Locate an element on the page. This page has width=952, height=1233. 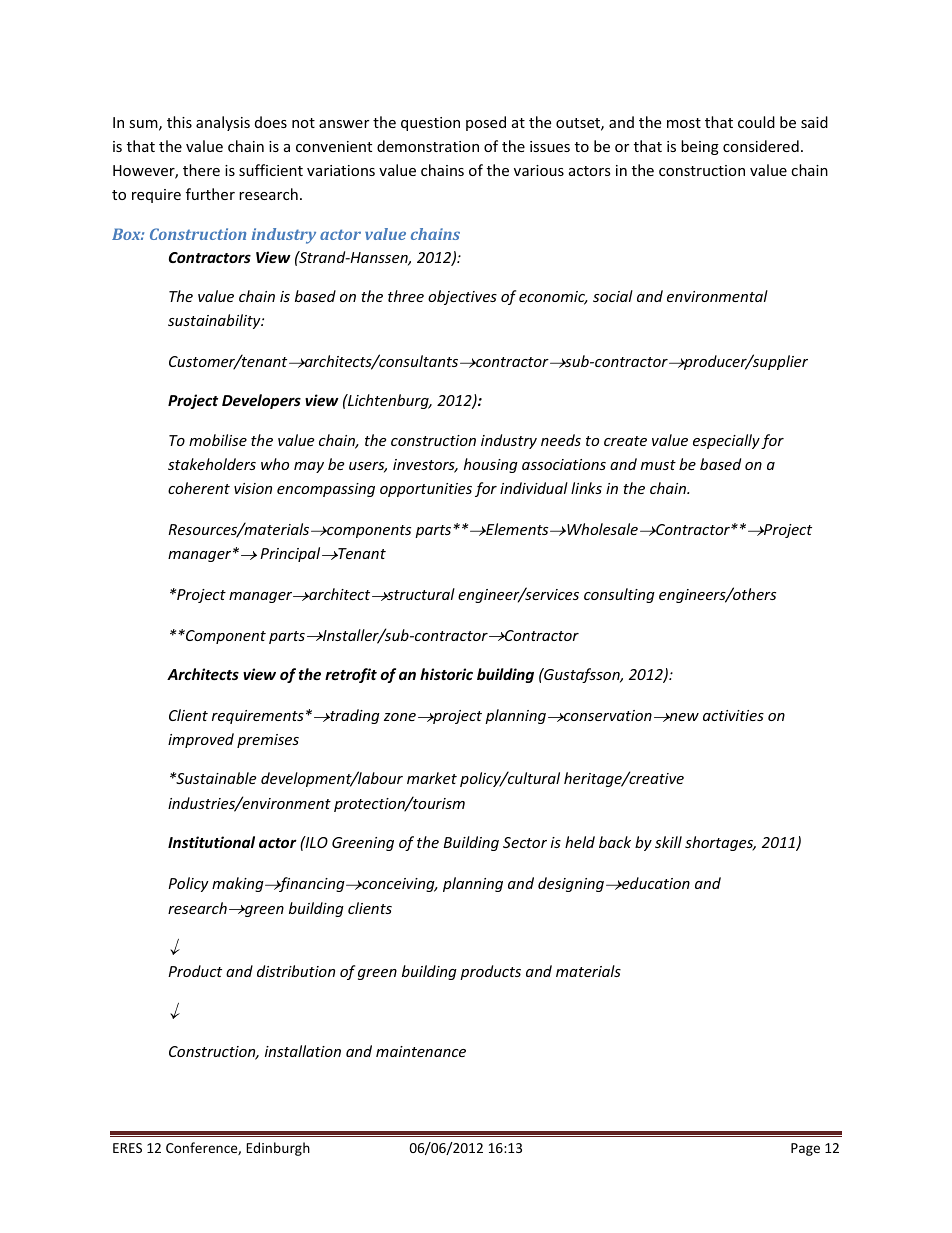
posed is located at coordinates (486, 123).
